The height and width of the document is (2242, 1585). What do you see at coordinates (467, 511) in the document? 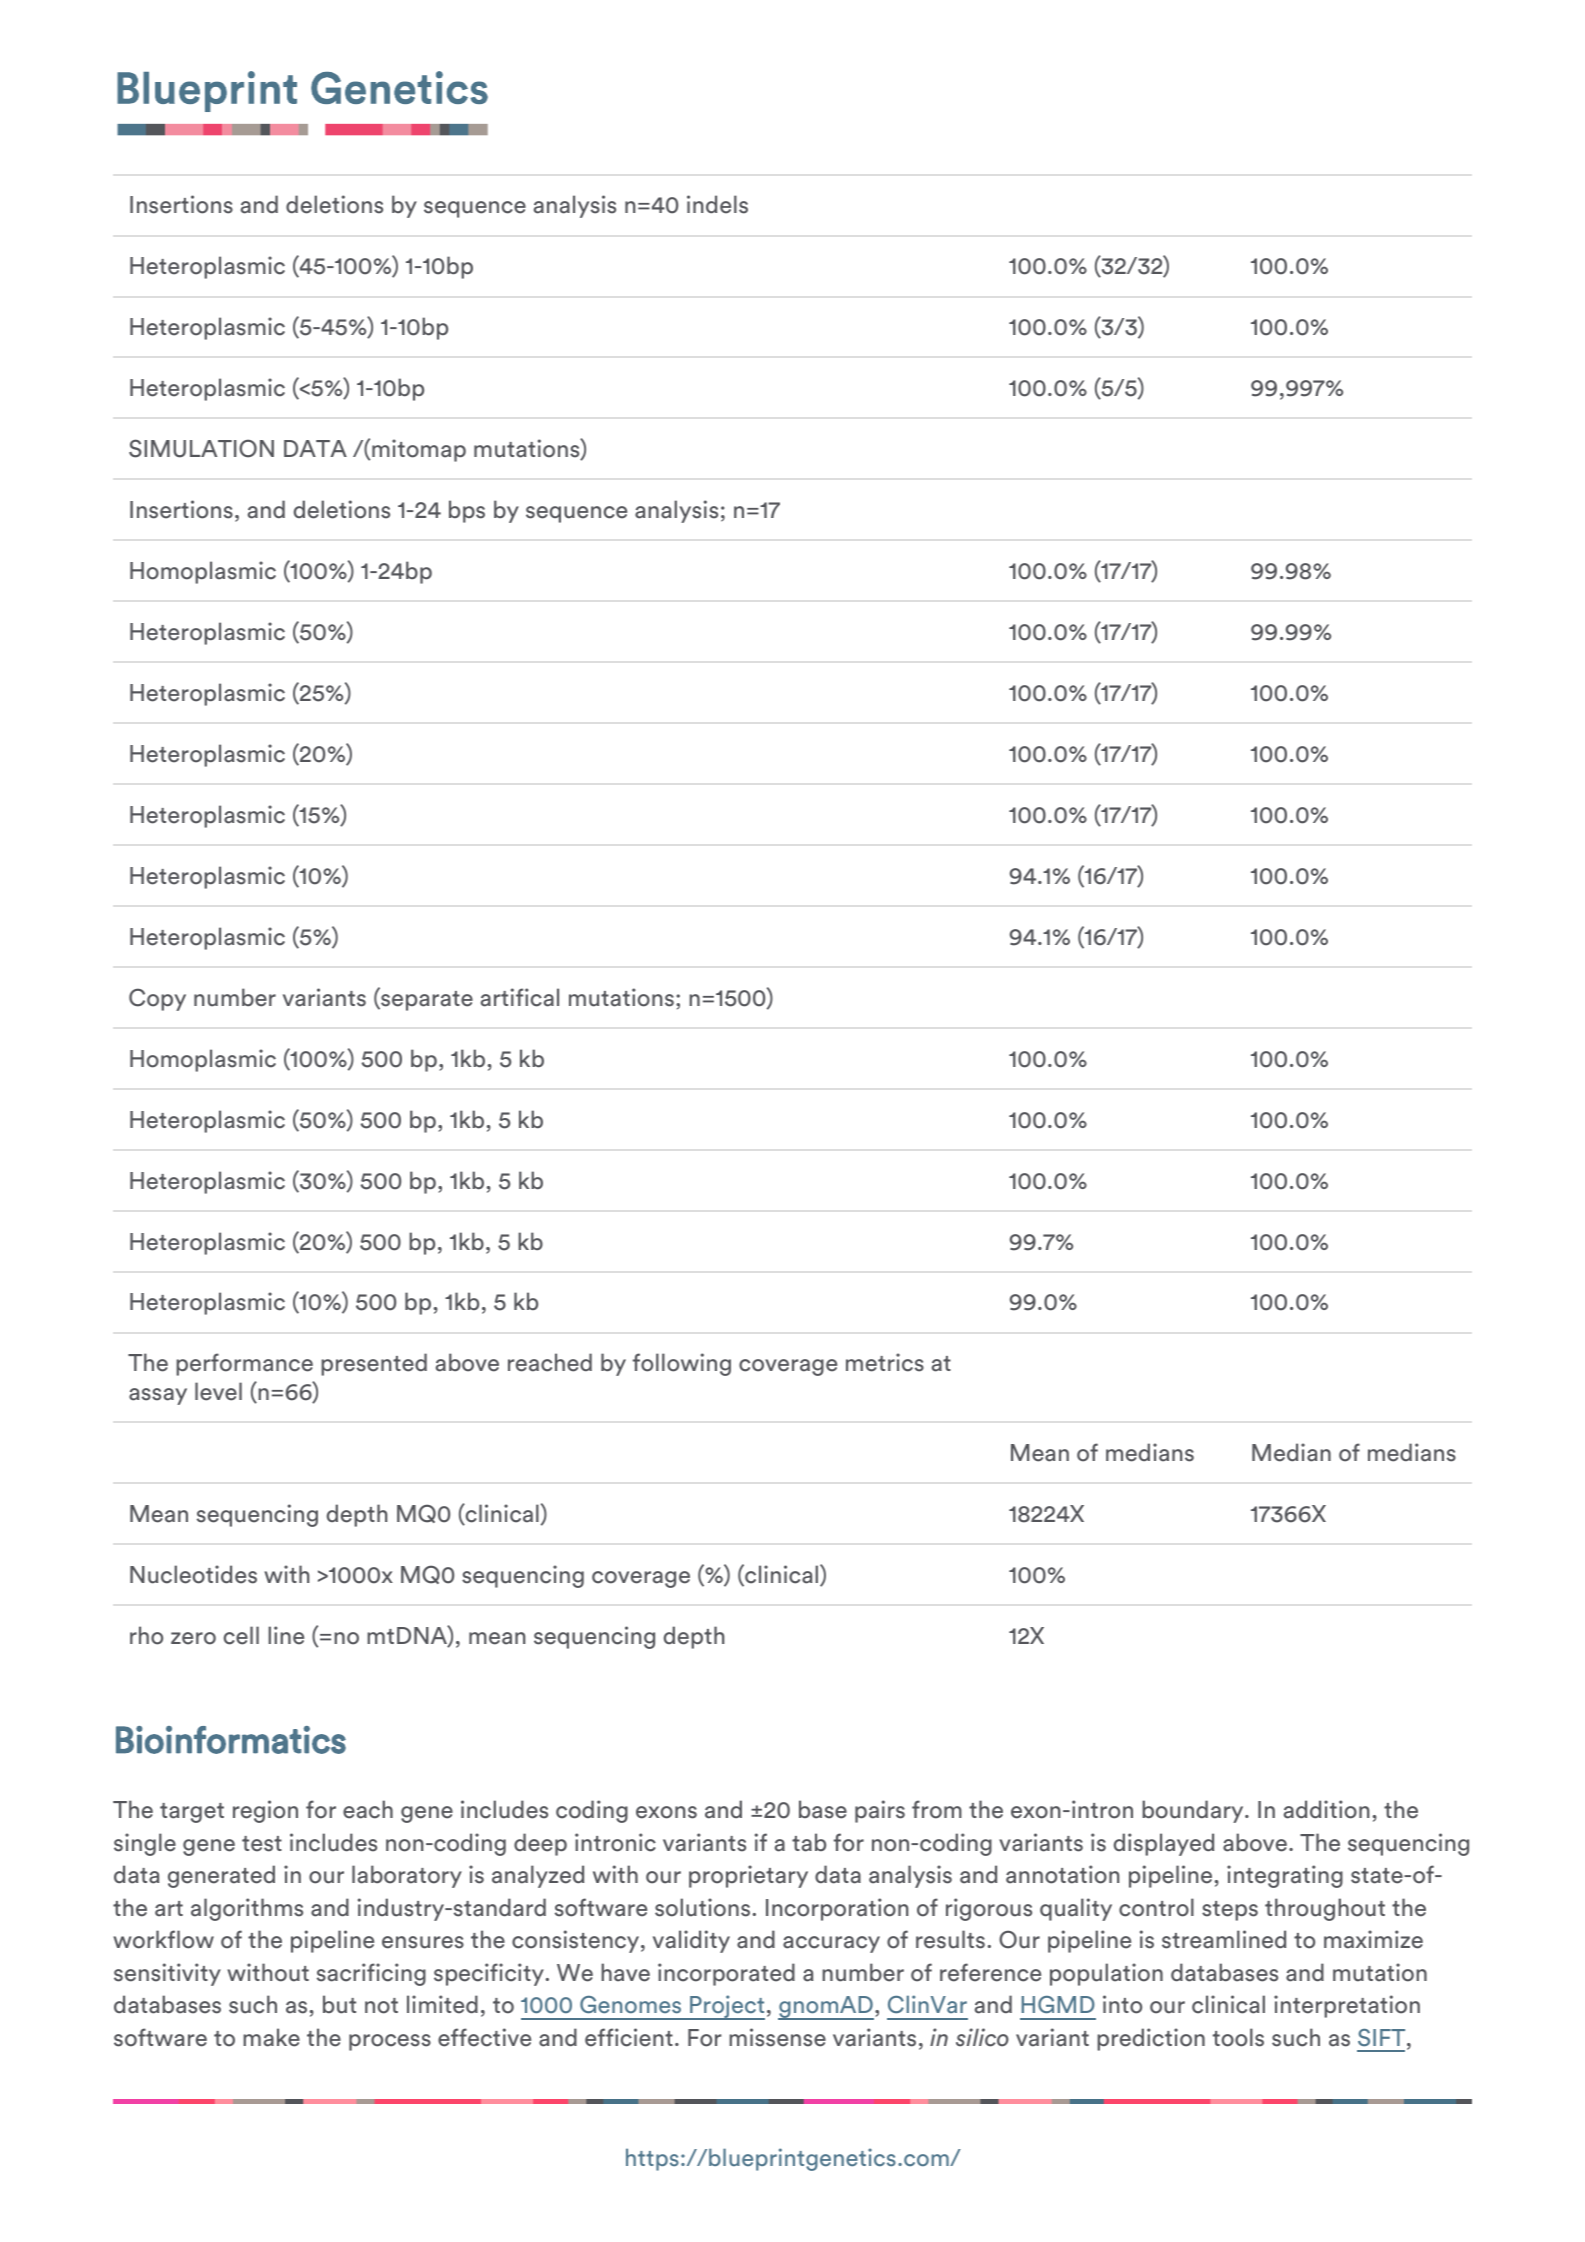
I see `bps` at bounding box center [467, 511].
